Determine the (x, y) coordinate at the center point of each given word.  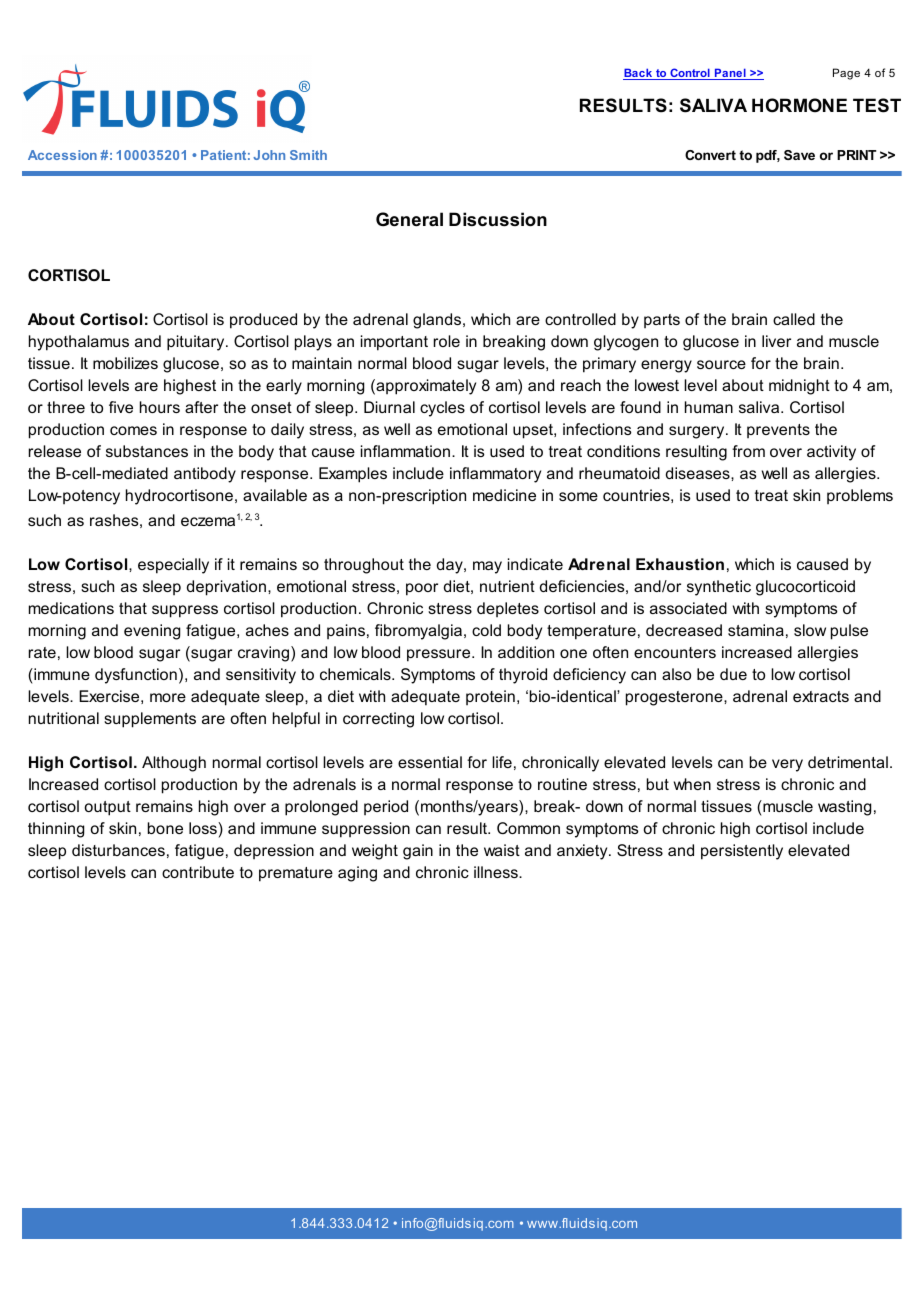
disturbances (118, 850)
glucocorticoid (805, 588)
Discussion (498, 219)
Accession (62, 155)
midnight (799, 387)
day (451, 566)
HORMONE (799, 105)
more (168, 697)
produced (263, 321)
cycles (442, 409)
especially (173, 566)
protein (490, 697)
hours (160, 407)
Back (639, 74)
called (794, 319)
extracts (821, 696)
